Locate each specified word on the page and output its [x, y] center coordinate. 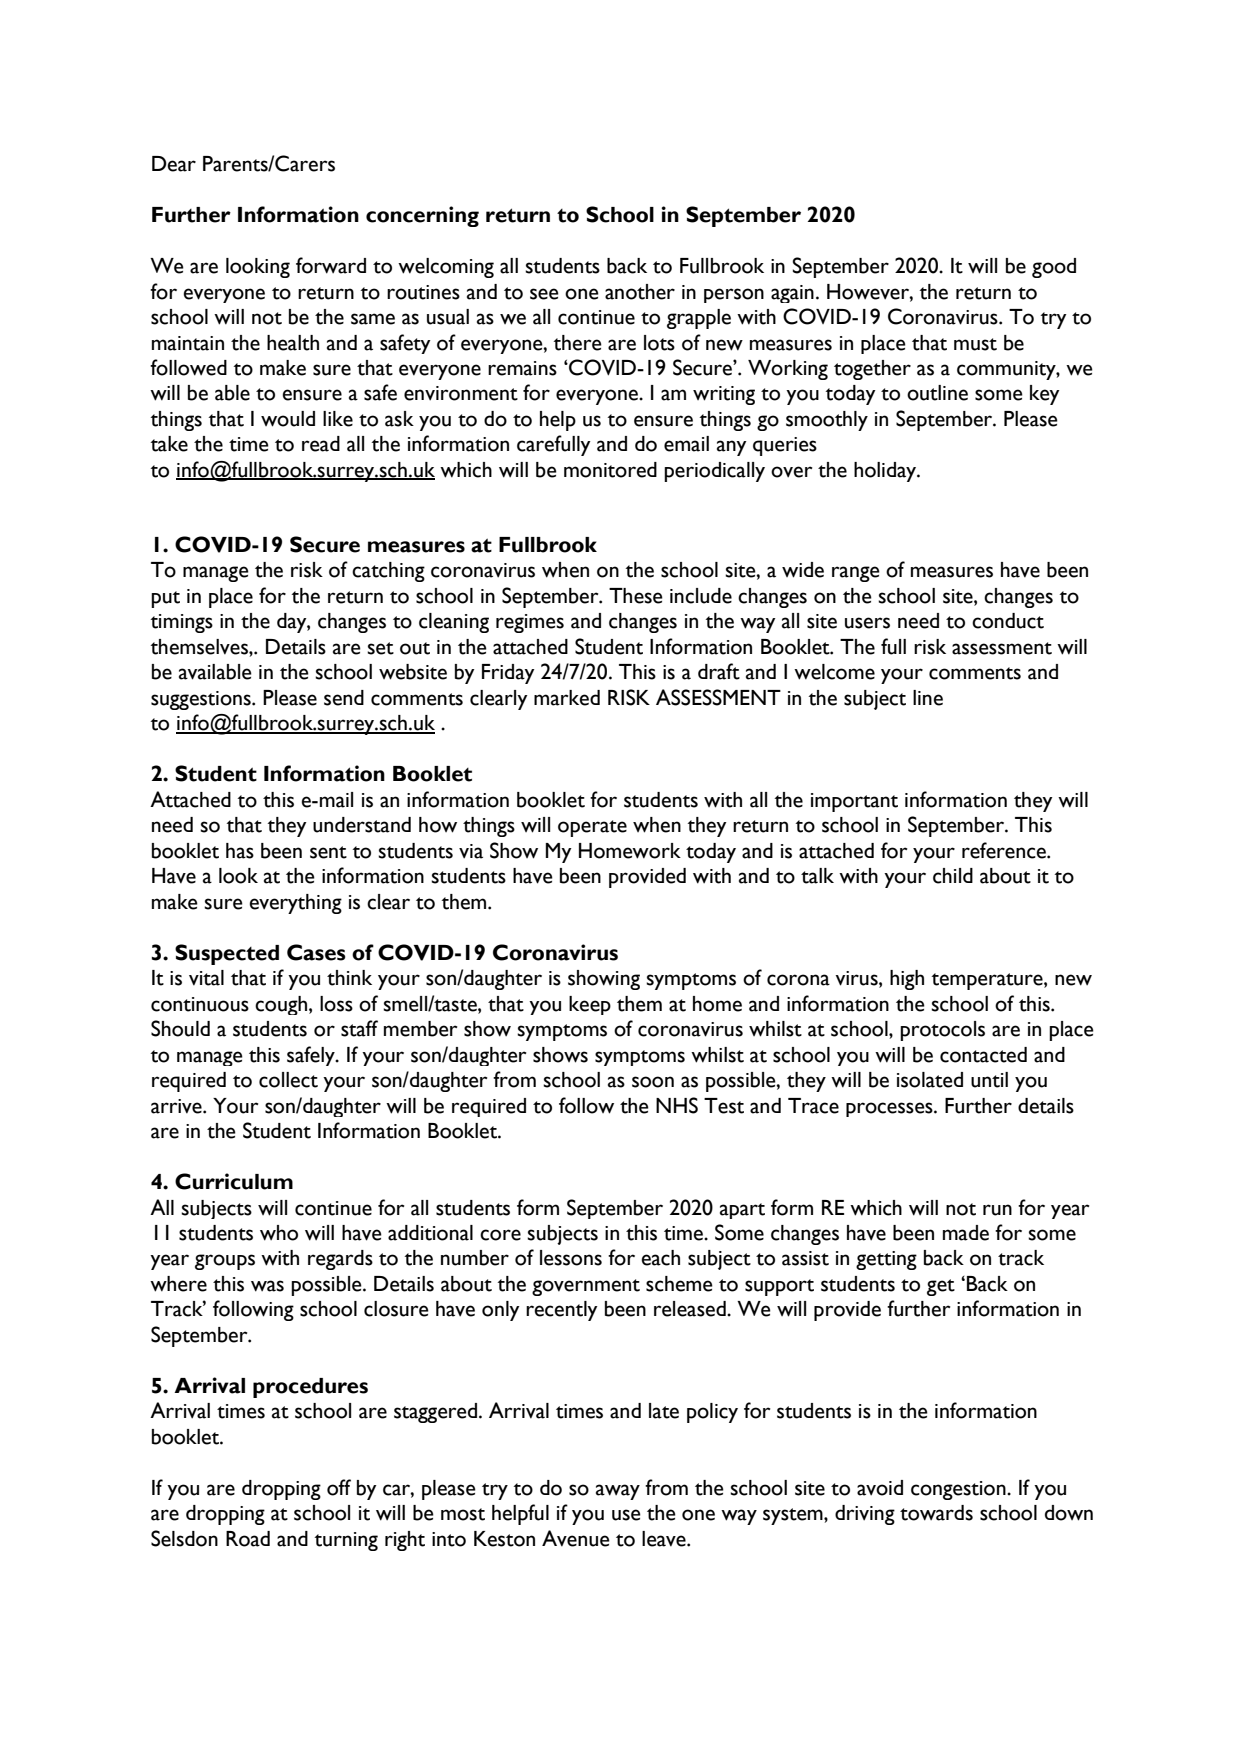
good [1054, 268]
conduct [1008, 621]
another [640, 292]
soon [653, 1082]
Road [248, 1539]
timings [182, 623]
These [636, 596]
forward [331, 265]
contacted [983, 1055]
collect [288, 1080]
